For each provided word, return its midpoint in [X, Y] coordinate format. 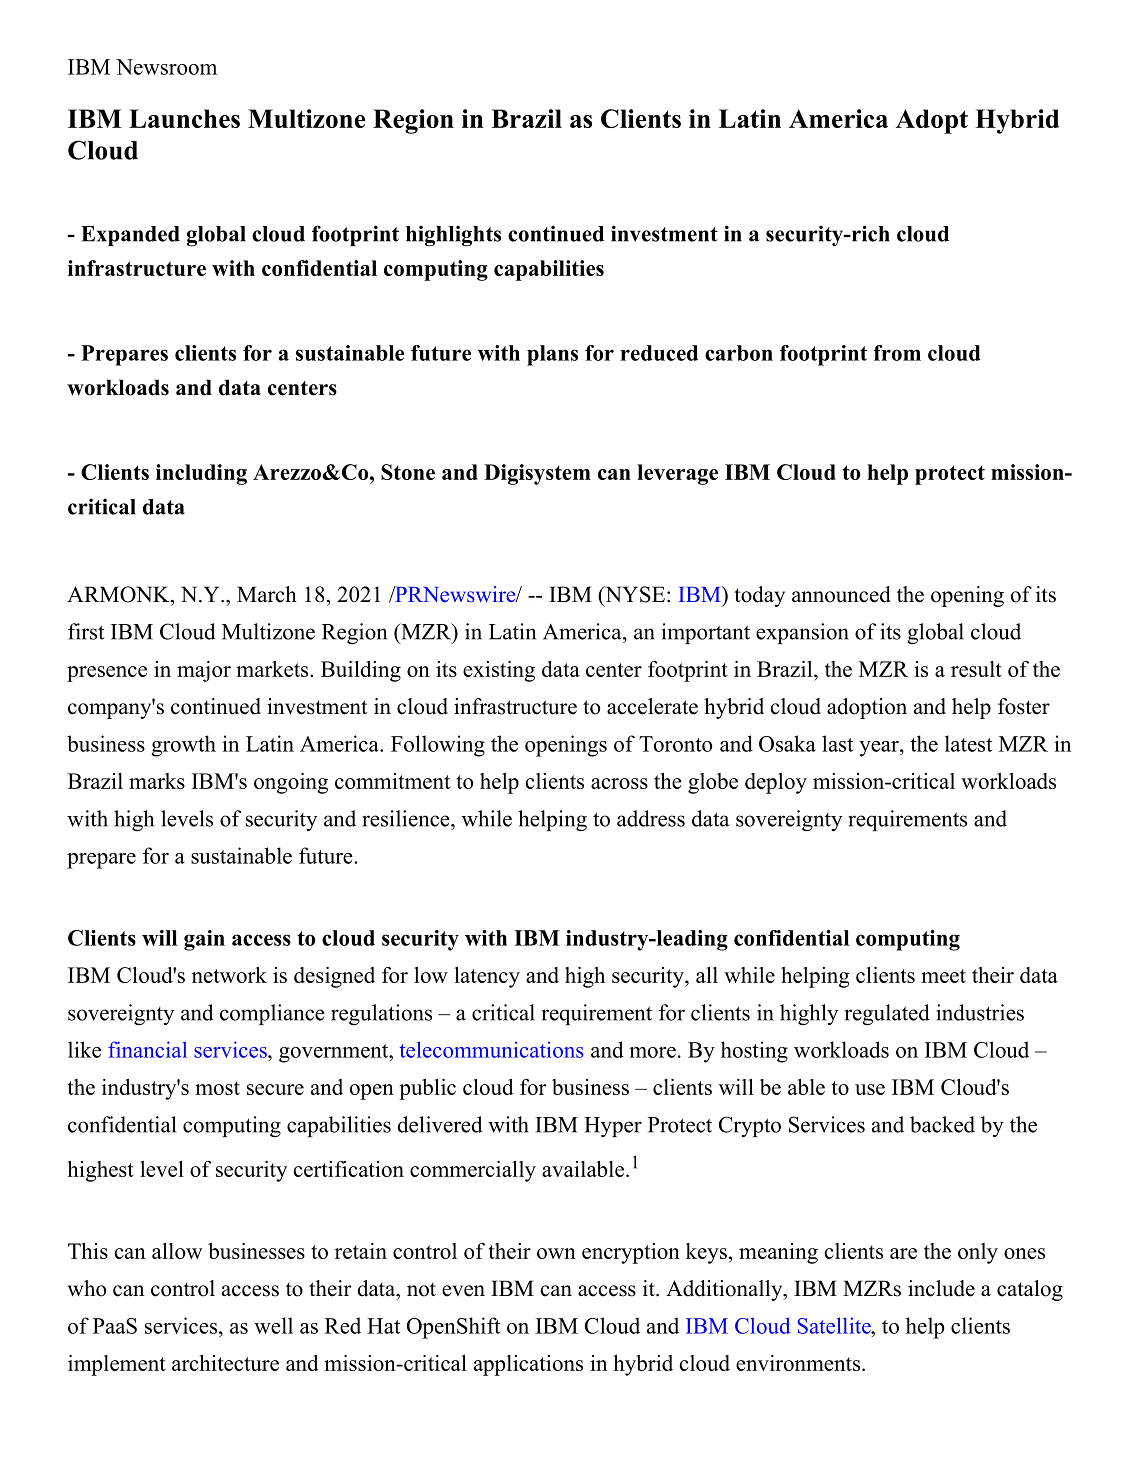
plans [552, 355]
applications [528, 1365]
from [897, 353]
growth [183, 746]
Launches [184, 118]
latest [968, 743]
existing [499, 671]
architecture [225, 1363]
